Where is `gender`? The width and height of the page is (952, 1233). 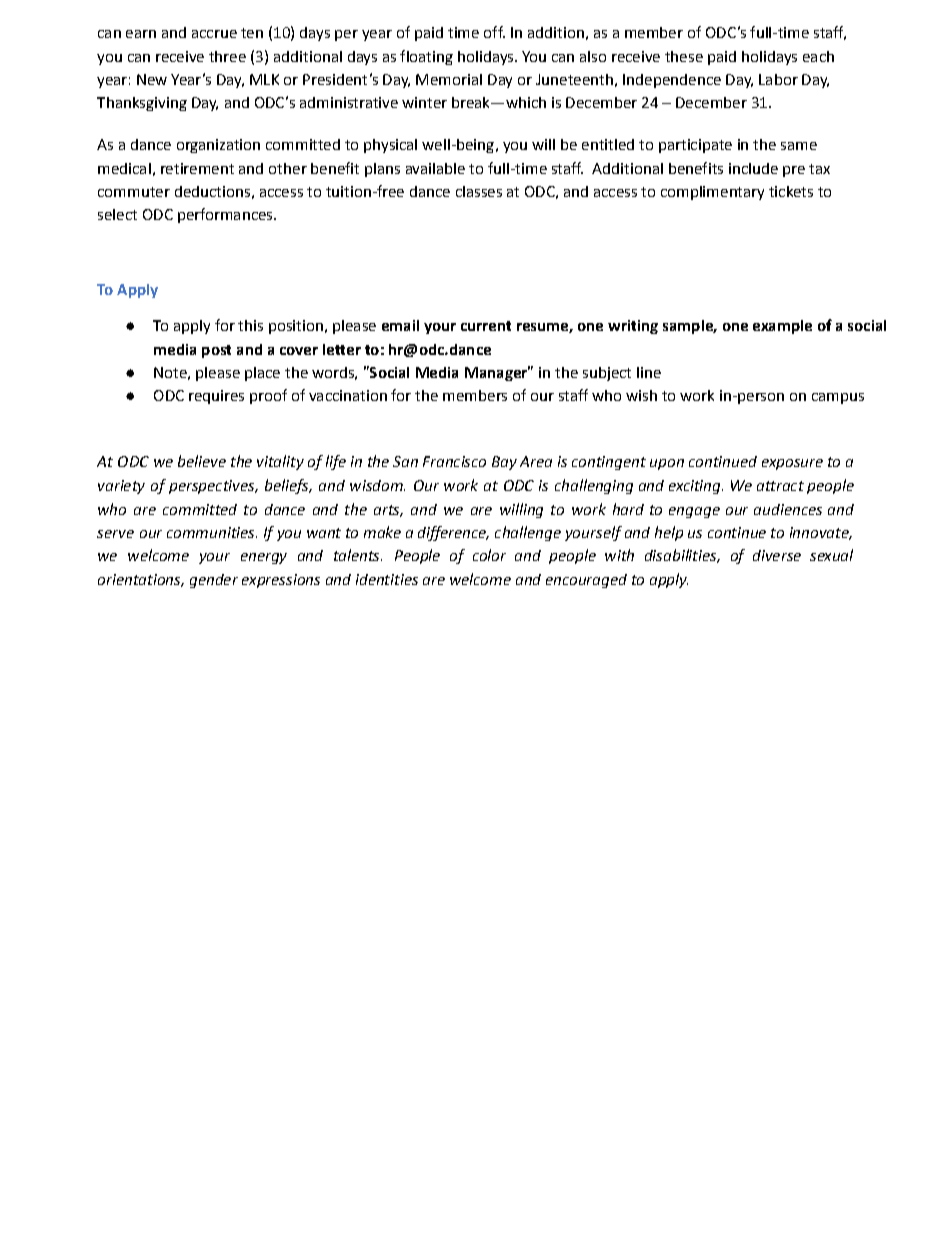 gender is located at coordinates (214, 581).
